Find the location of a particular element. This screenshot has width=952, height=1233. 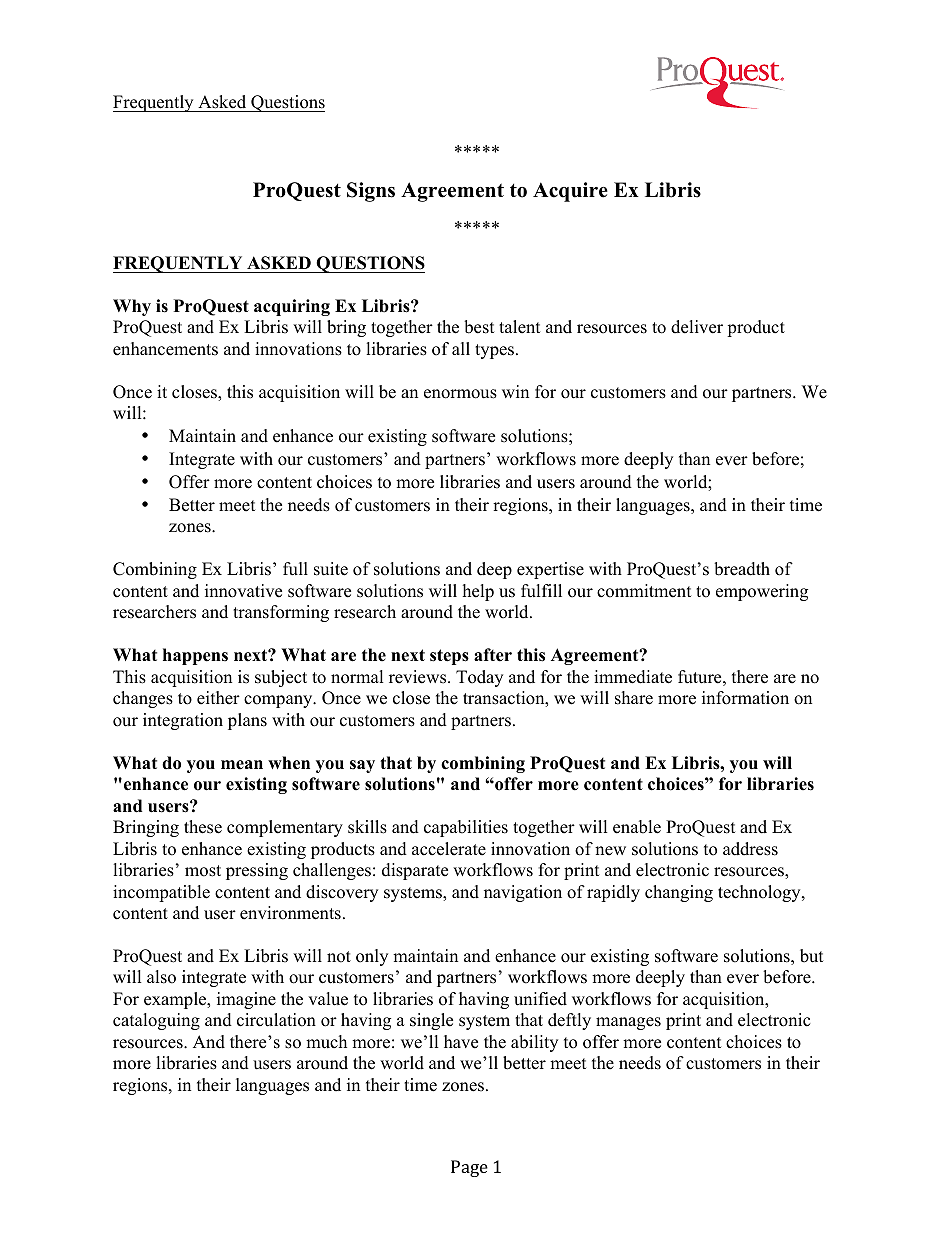

navigation is located at coordinates (523, 893).
